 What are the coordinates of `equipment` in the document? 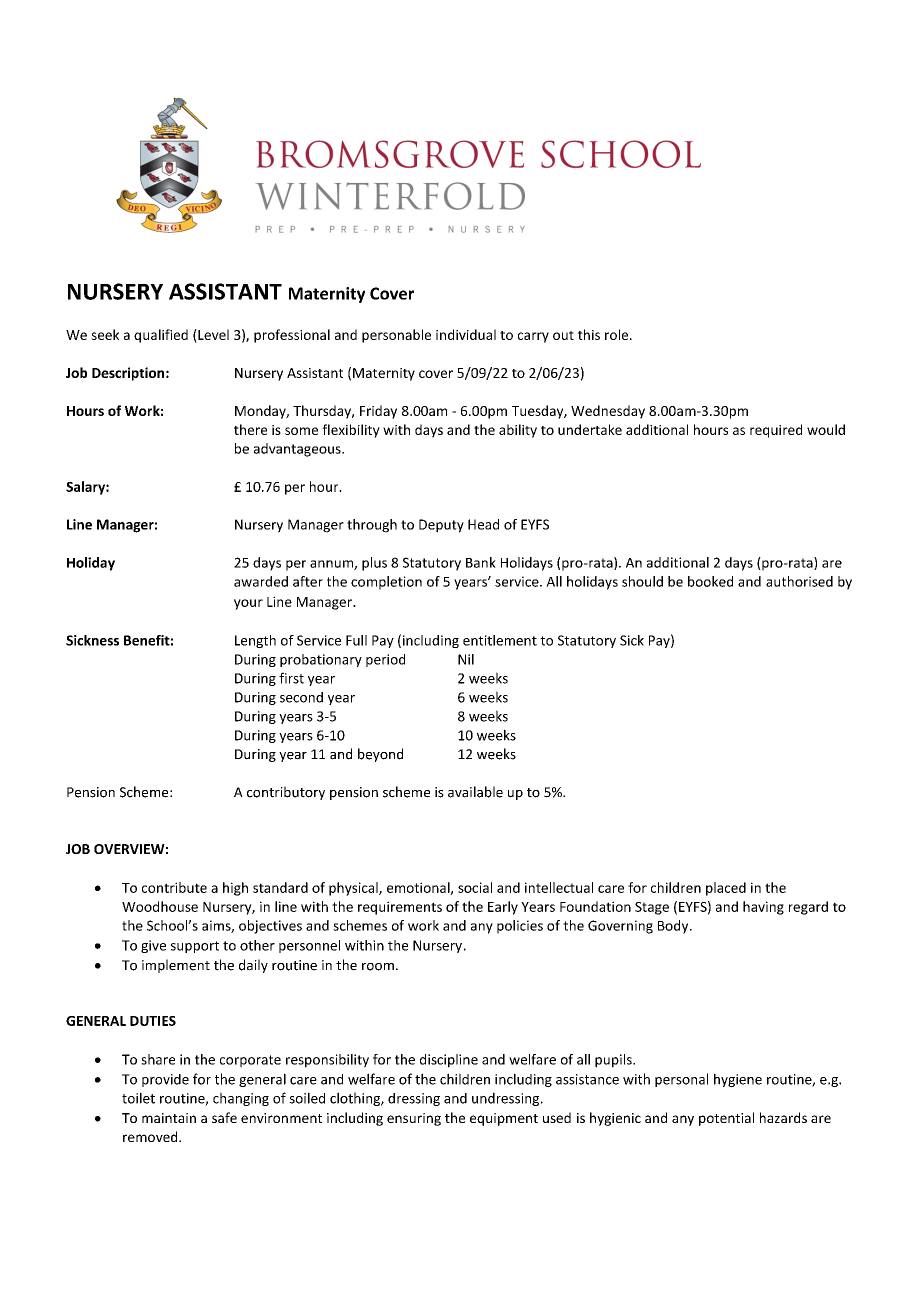 It's located at (504, 1119).
